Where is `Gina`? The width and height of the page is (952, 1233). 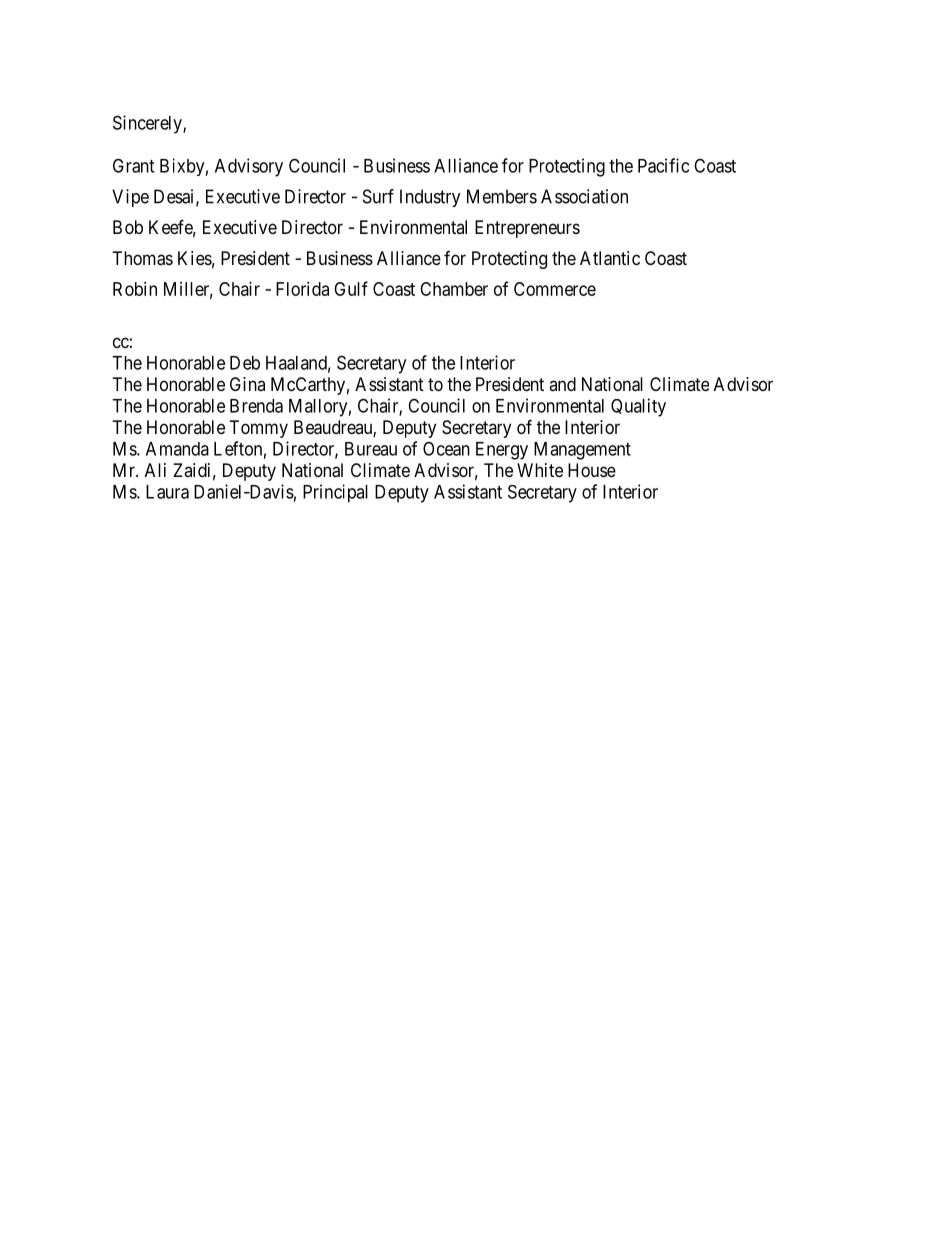 Gina is located at coordinates (247, 384).
